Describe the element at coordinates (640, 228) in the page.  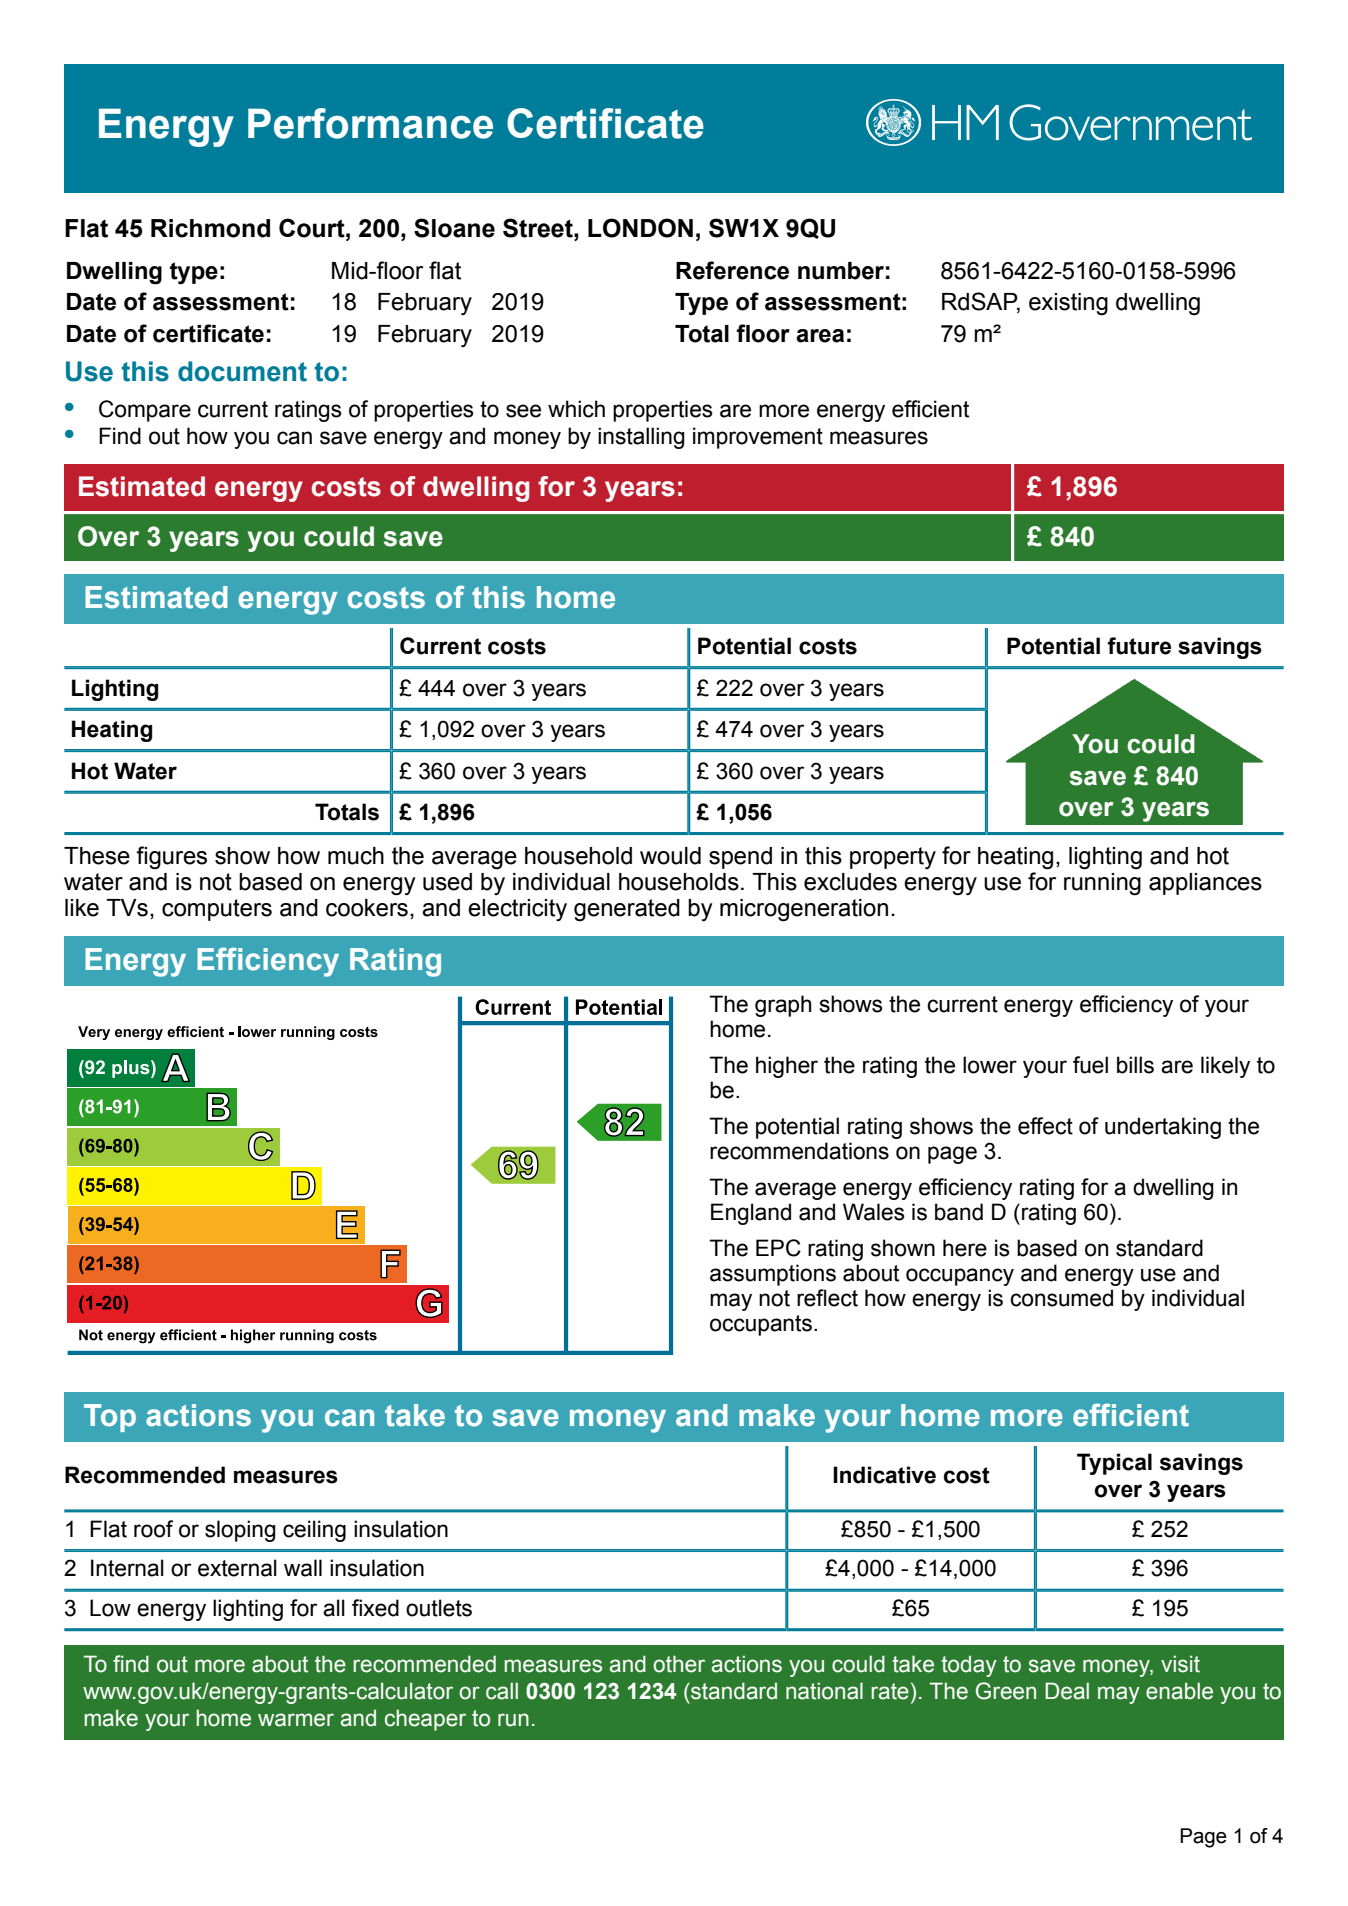
I see `LONDON` at that location.
